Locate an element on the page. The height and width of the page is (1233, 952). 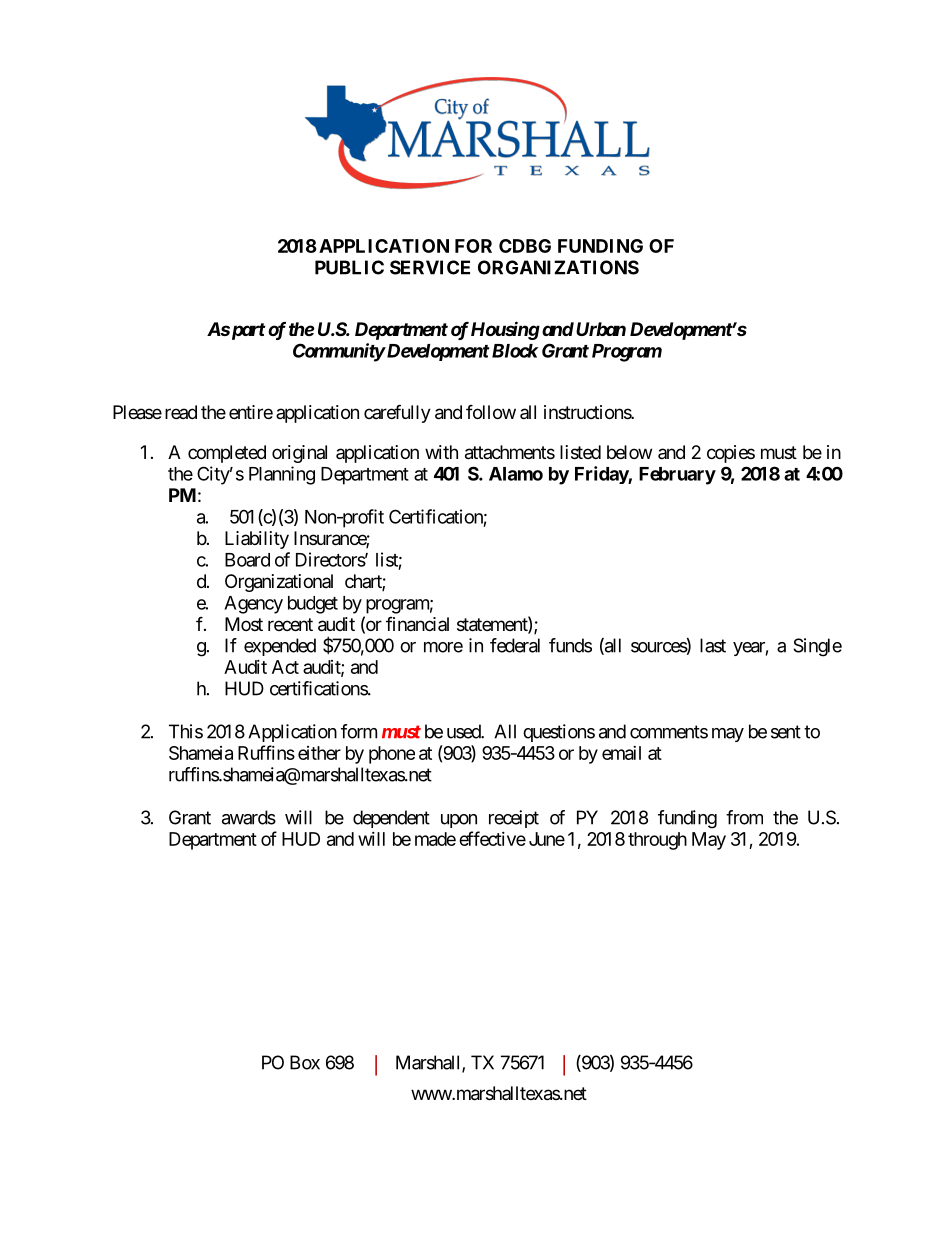
SERVICE is located at coordinates (430, 267).
